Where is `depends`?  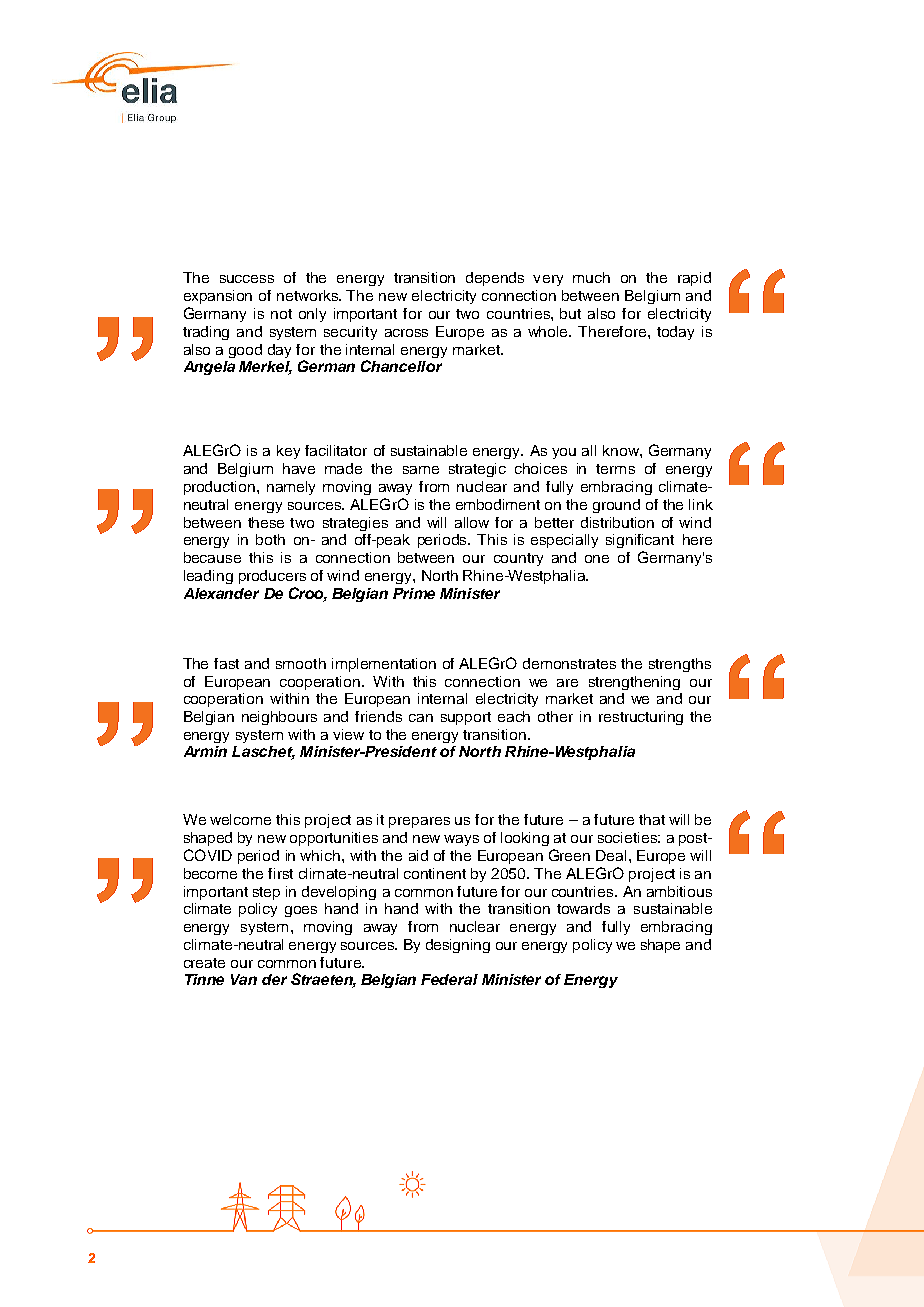 depends is located at coordinates (495, 279).
